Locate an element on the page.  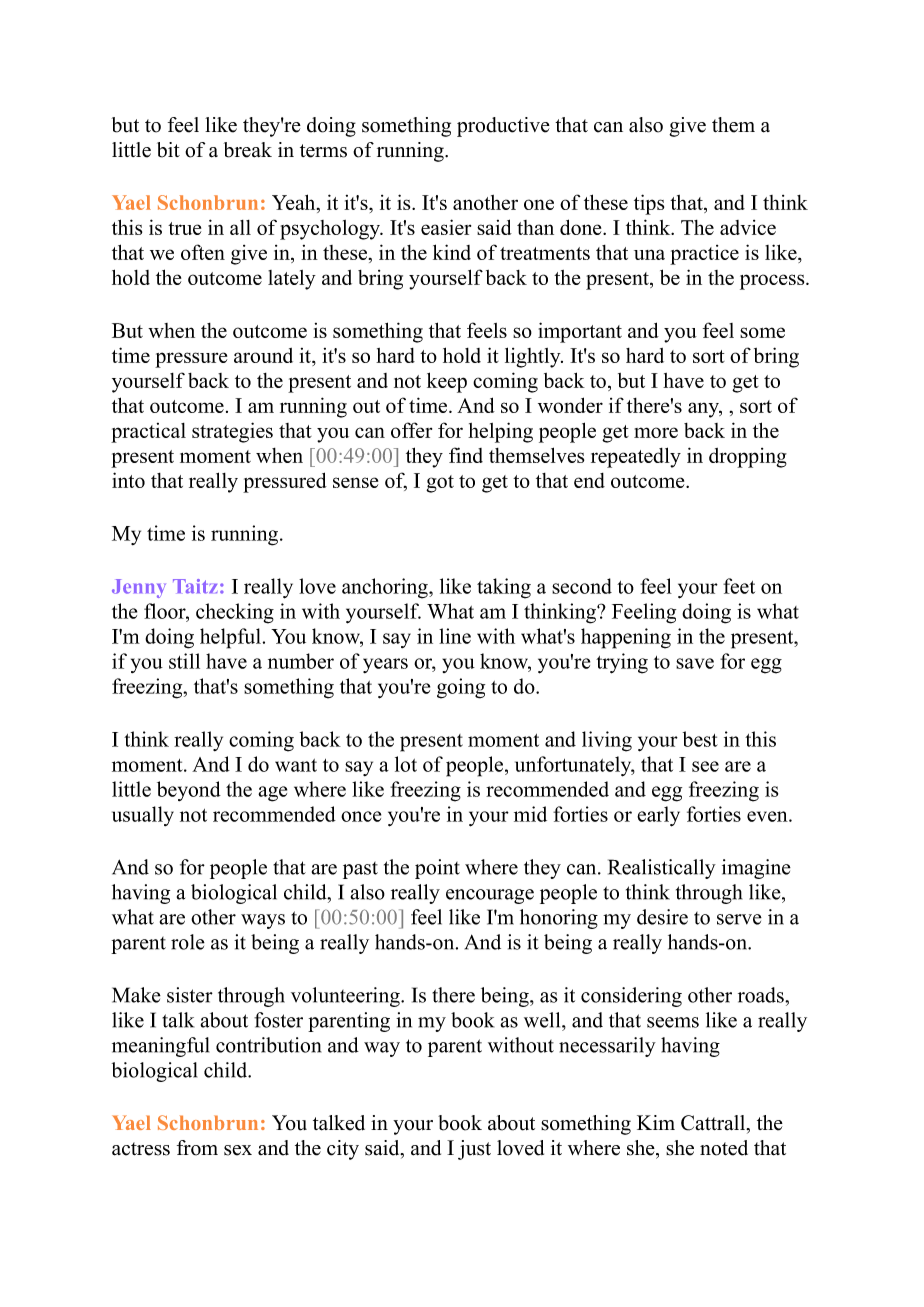
early is located at coordinates (658, 816).
